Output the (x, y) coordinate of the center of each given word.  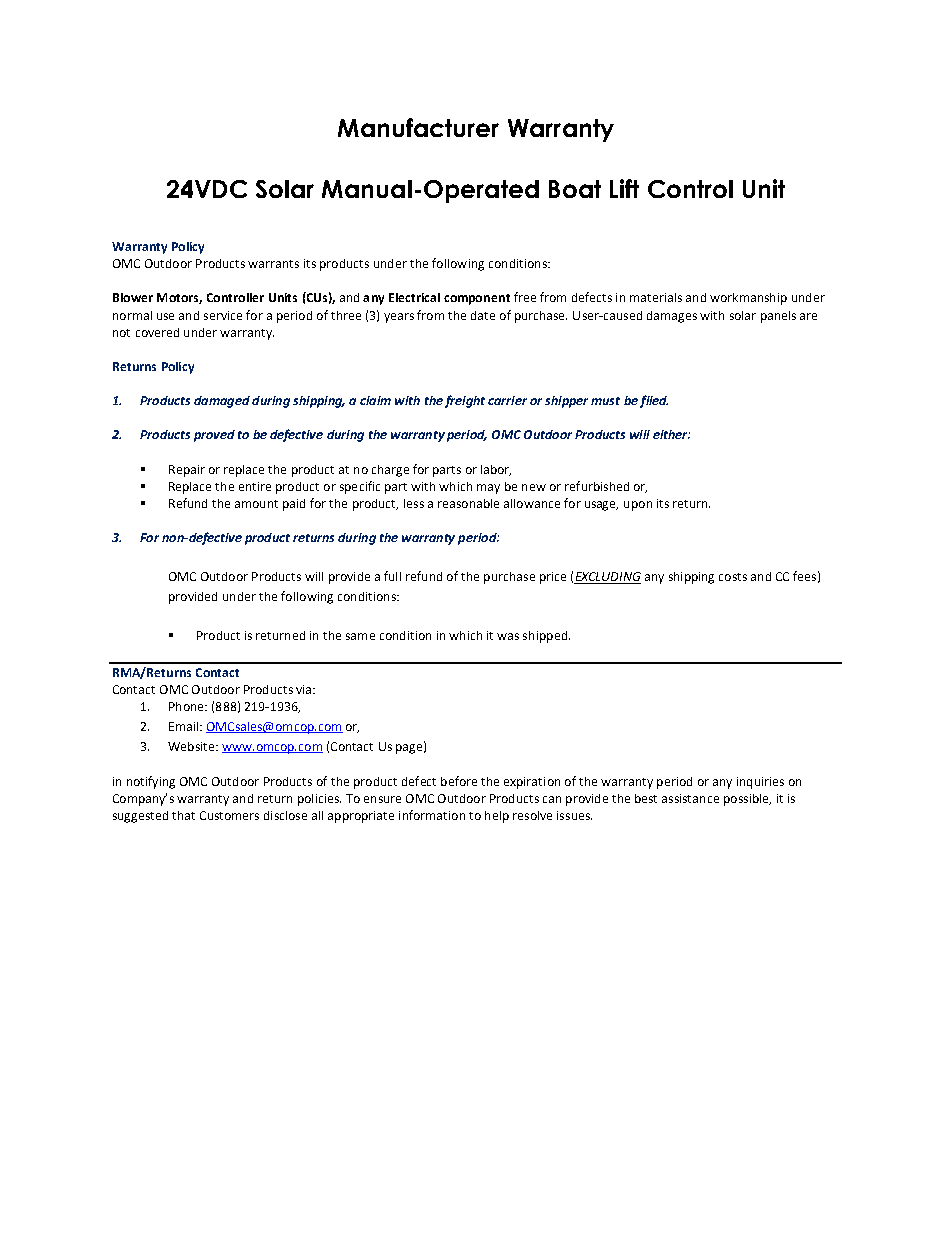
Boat (575, 189)
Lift (624, 188)
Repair (187, 471)
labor (496, 470)
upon (638, 506)
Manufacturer (418, 127)
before (459, 781)
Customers (229, 815)
